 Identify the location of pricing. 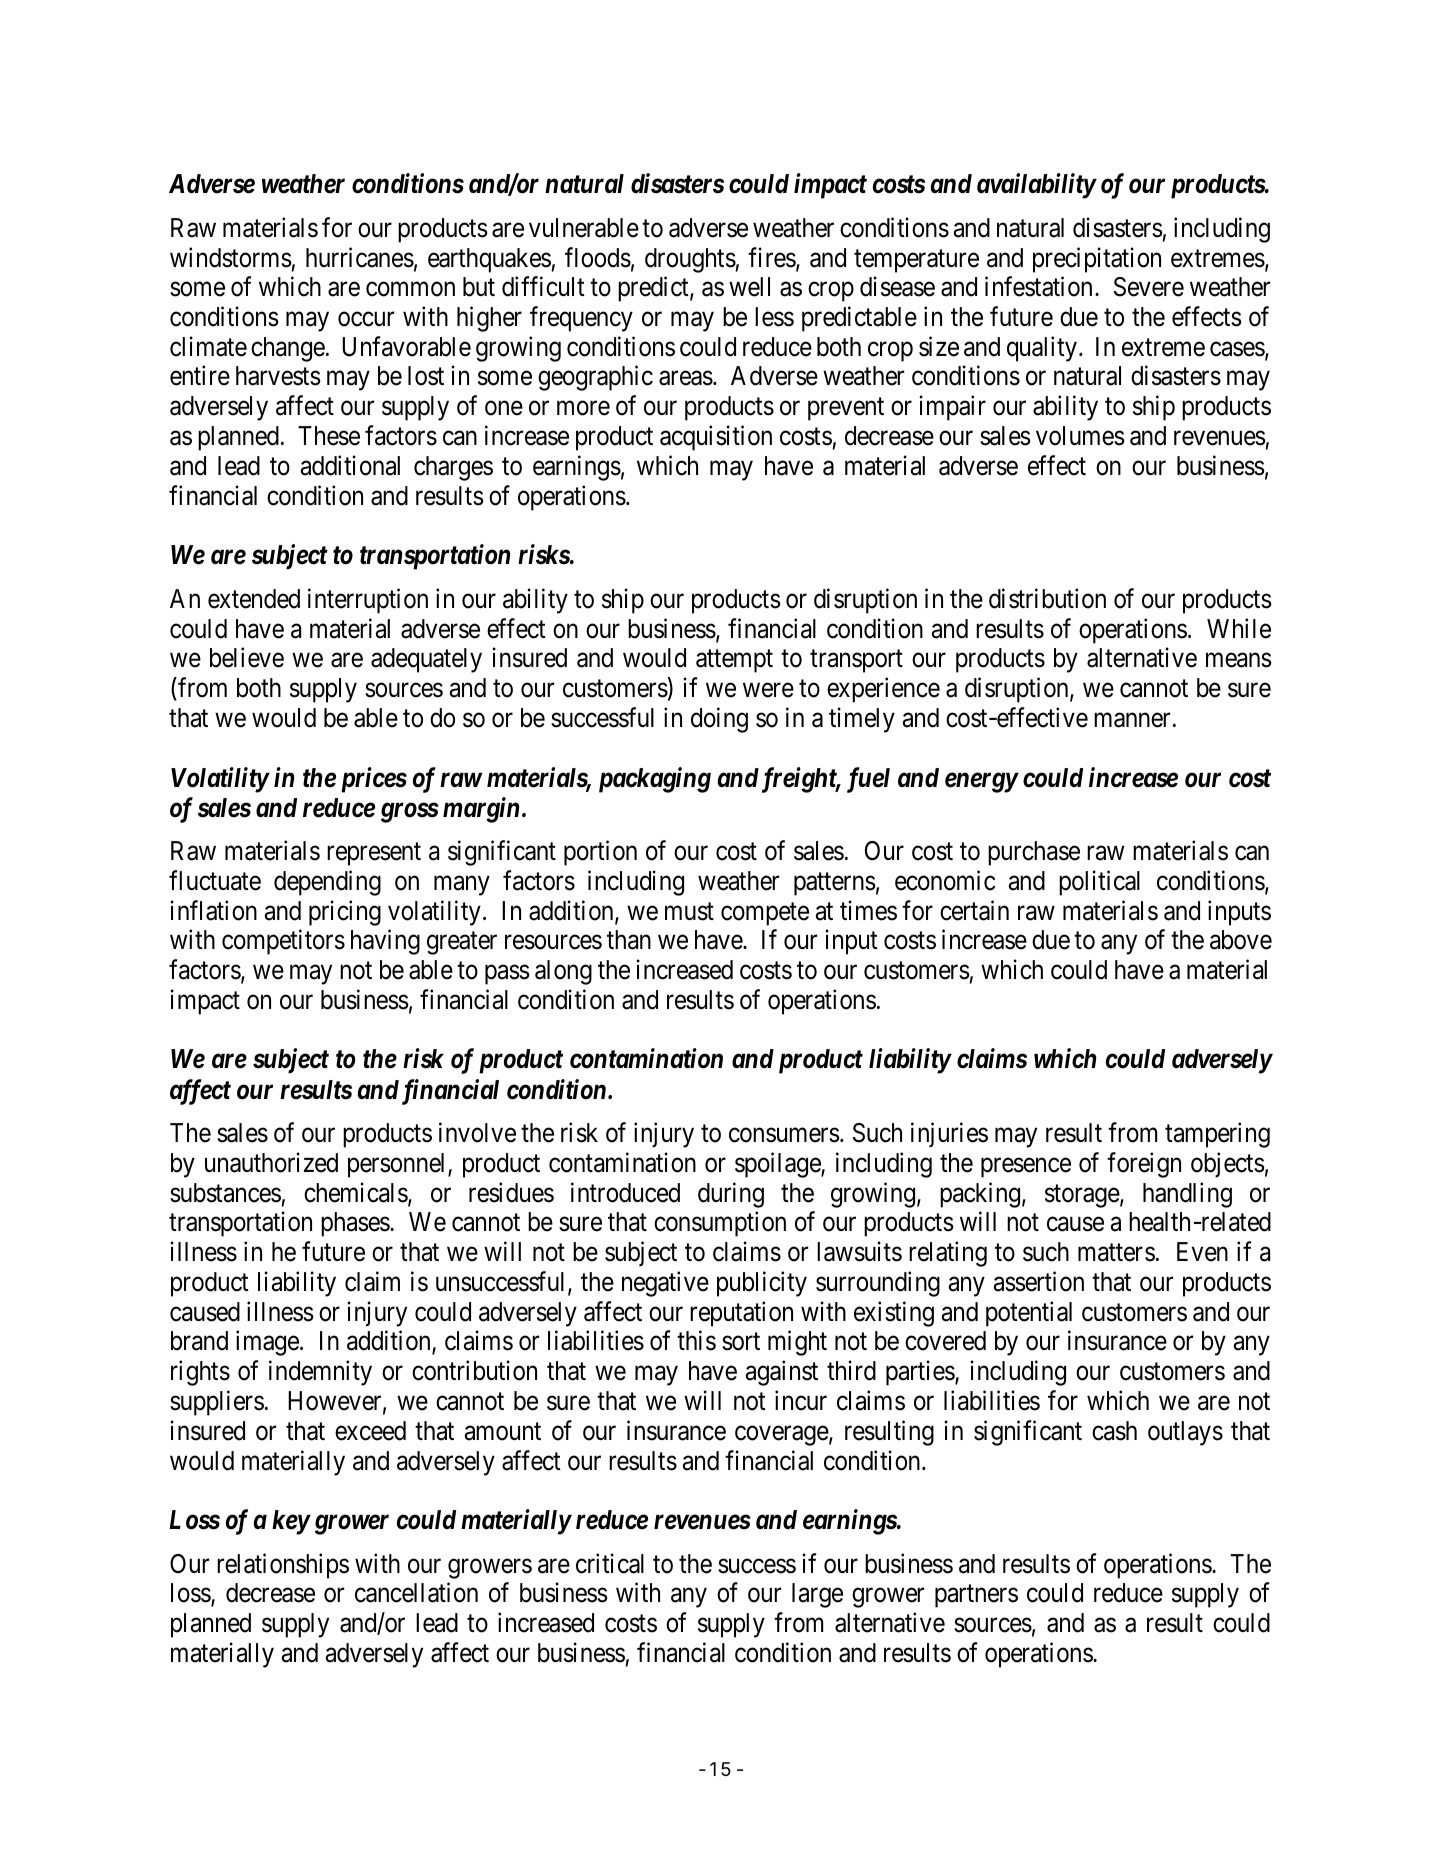
(345, 913).
